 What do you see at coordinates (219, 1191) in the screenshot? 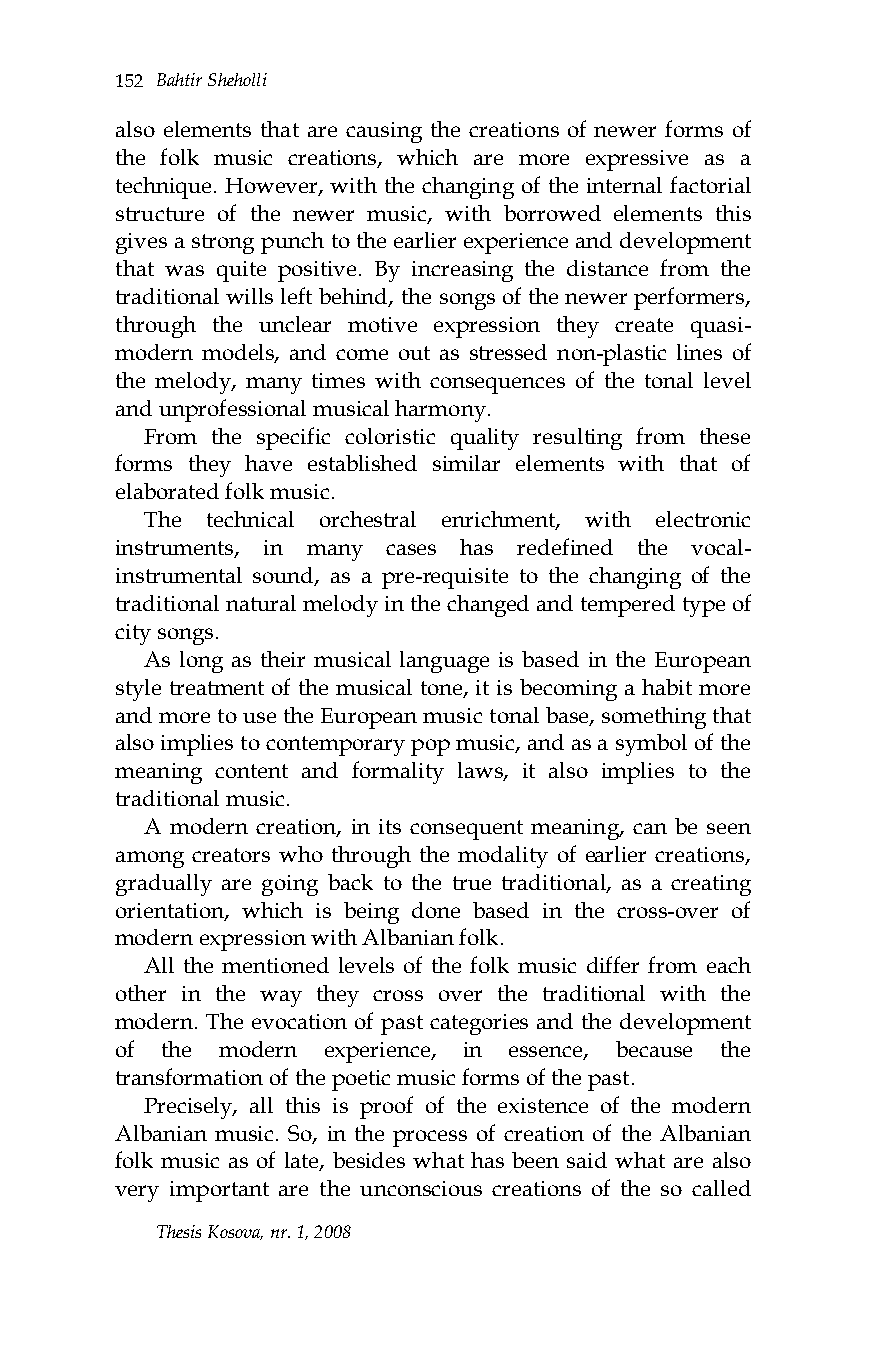
I see `important` at bounding box center [219, 1191].
